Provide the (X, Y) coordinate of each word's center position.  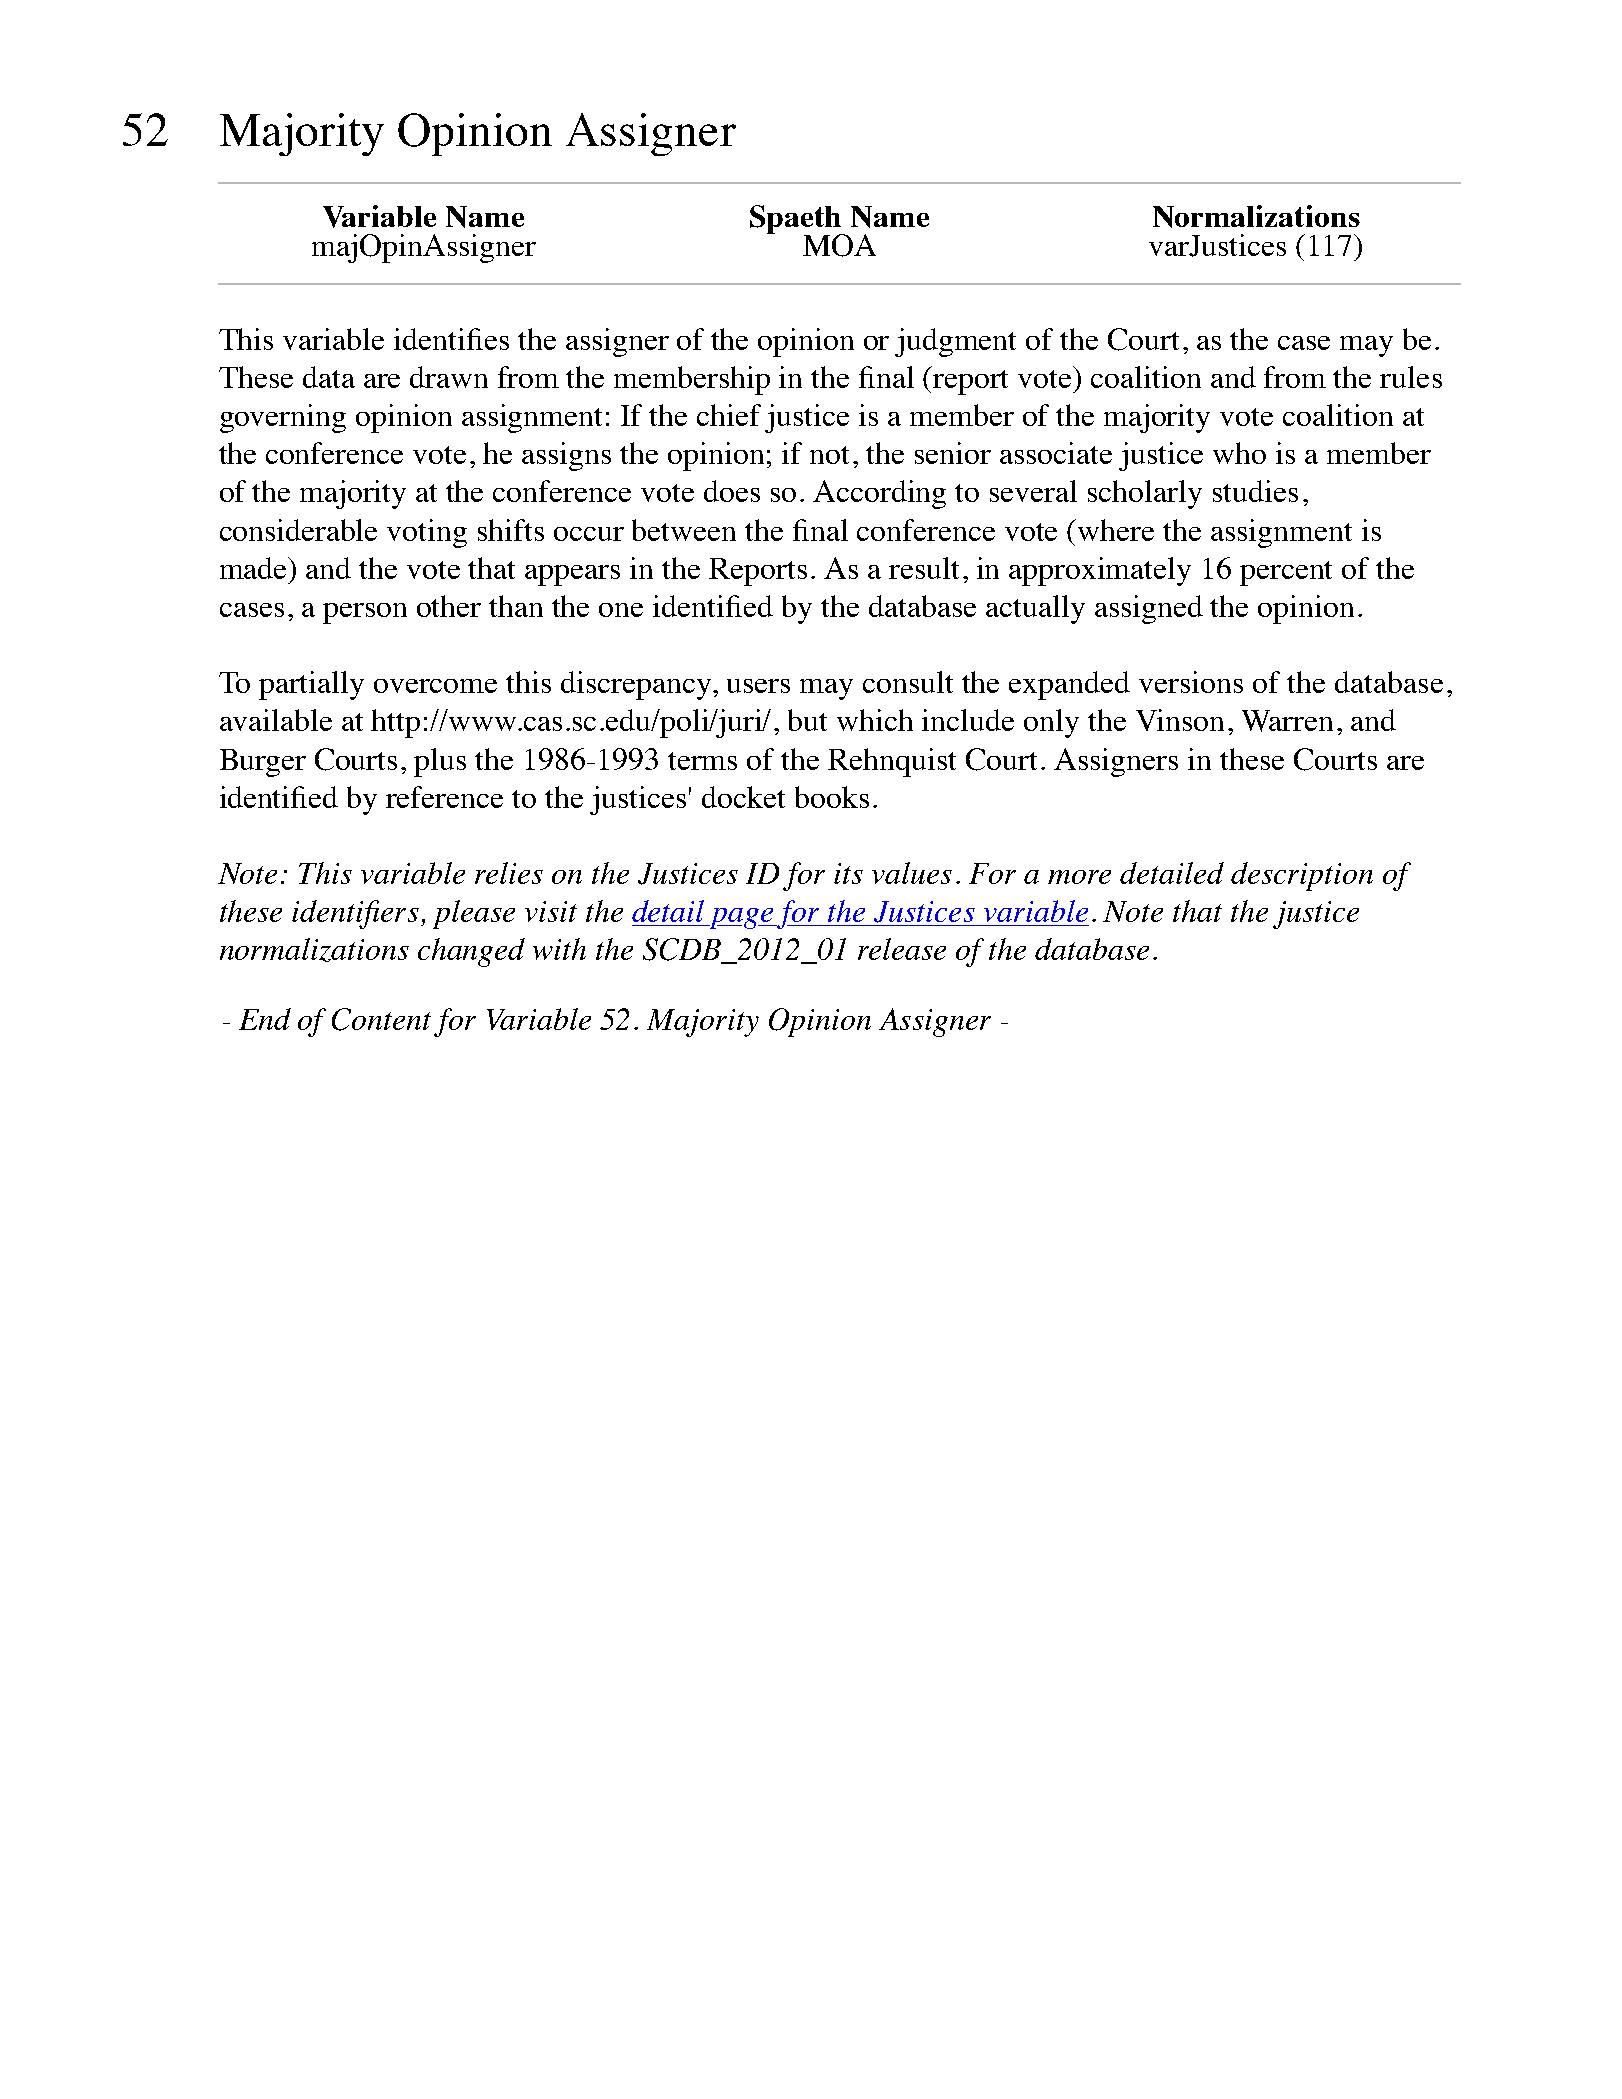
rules (1411, 377)
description (1302, 876)
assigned (1149, 609)
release (902, 949)
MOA (839, 245)
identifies (451, 339)
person (365, 613)
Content (381, 1019)
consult (908, 682)
